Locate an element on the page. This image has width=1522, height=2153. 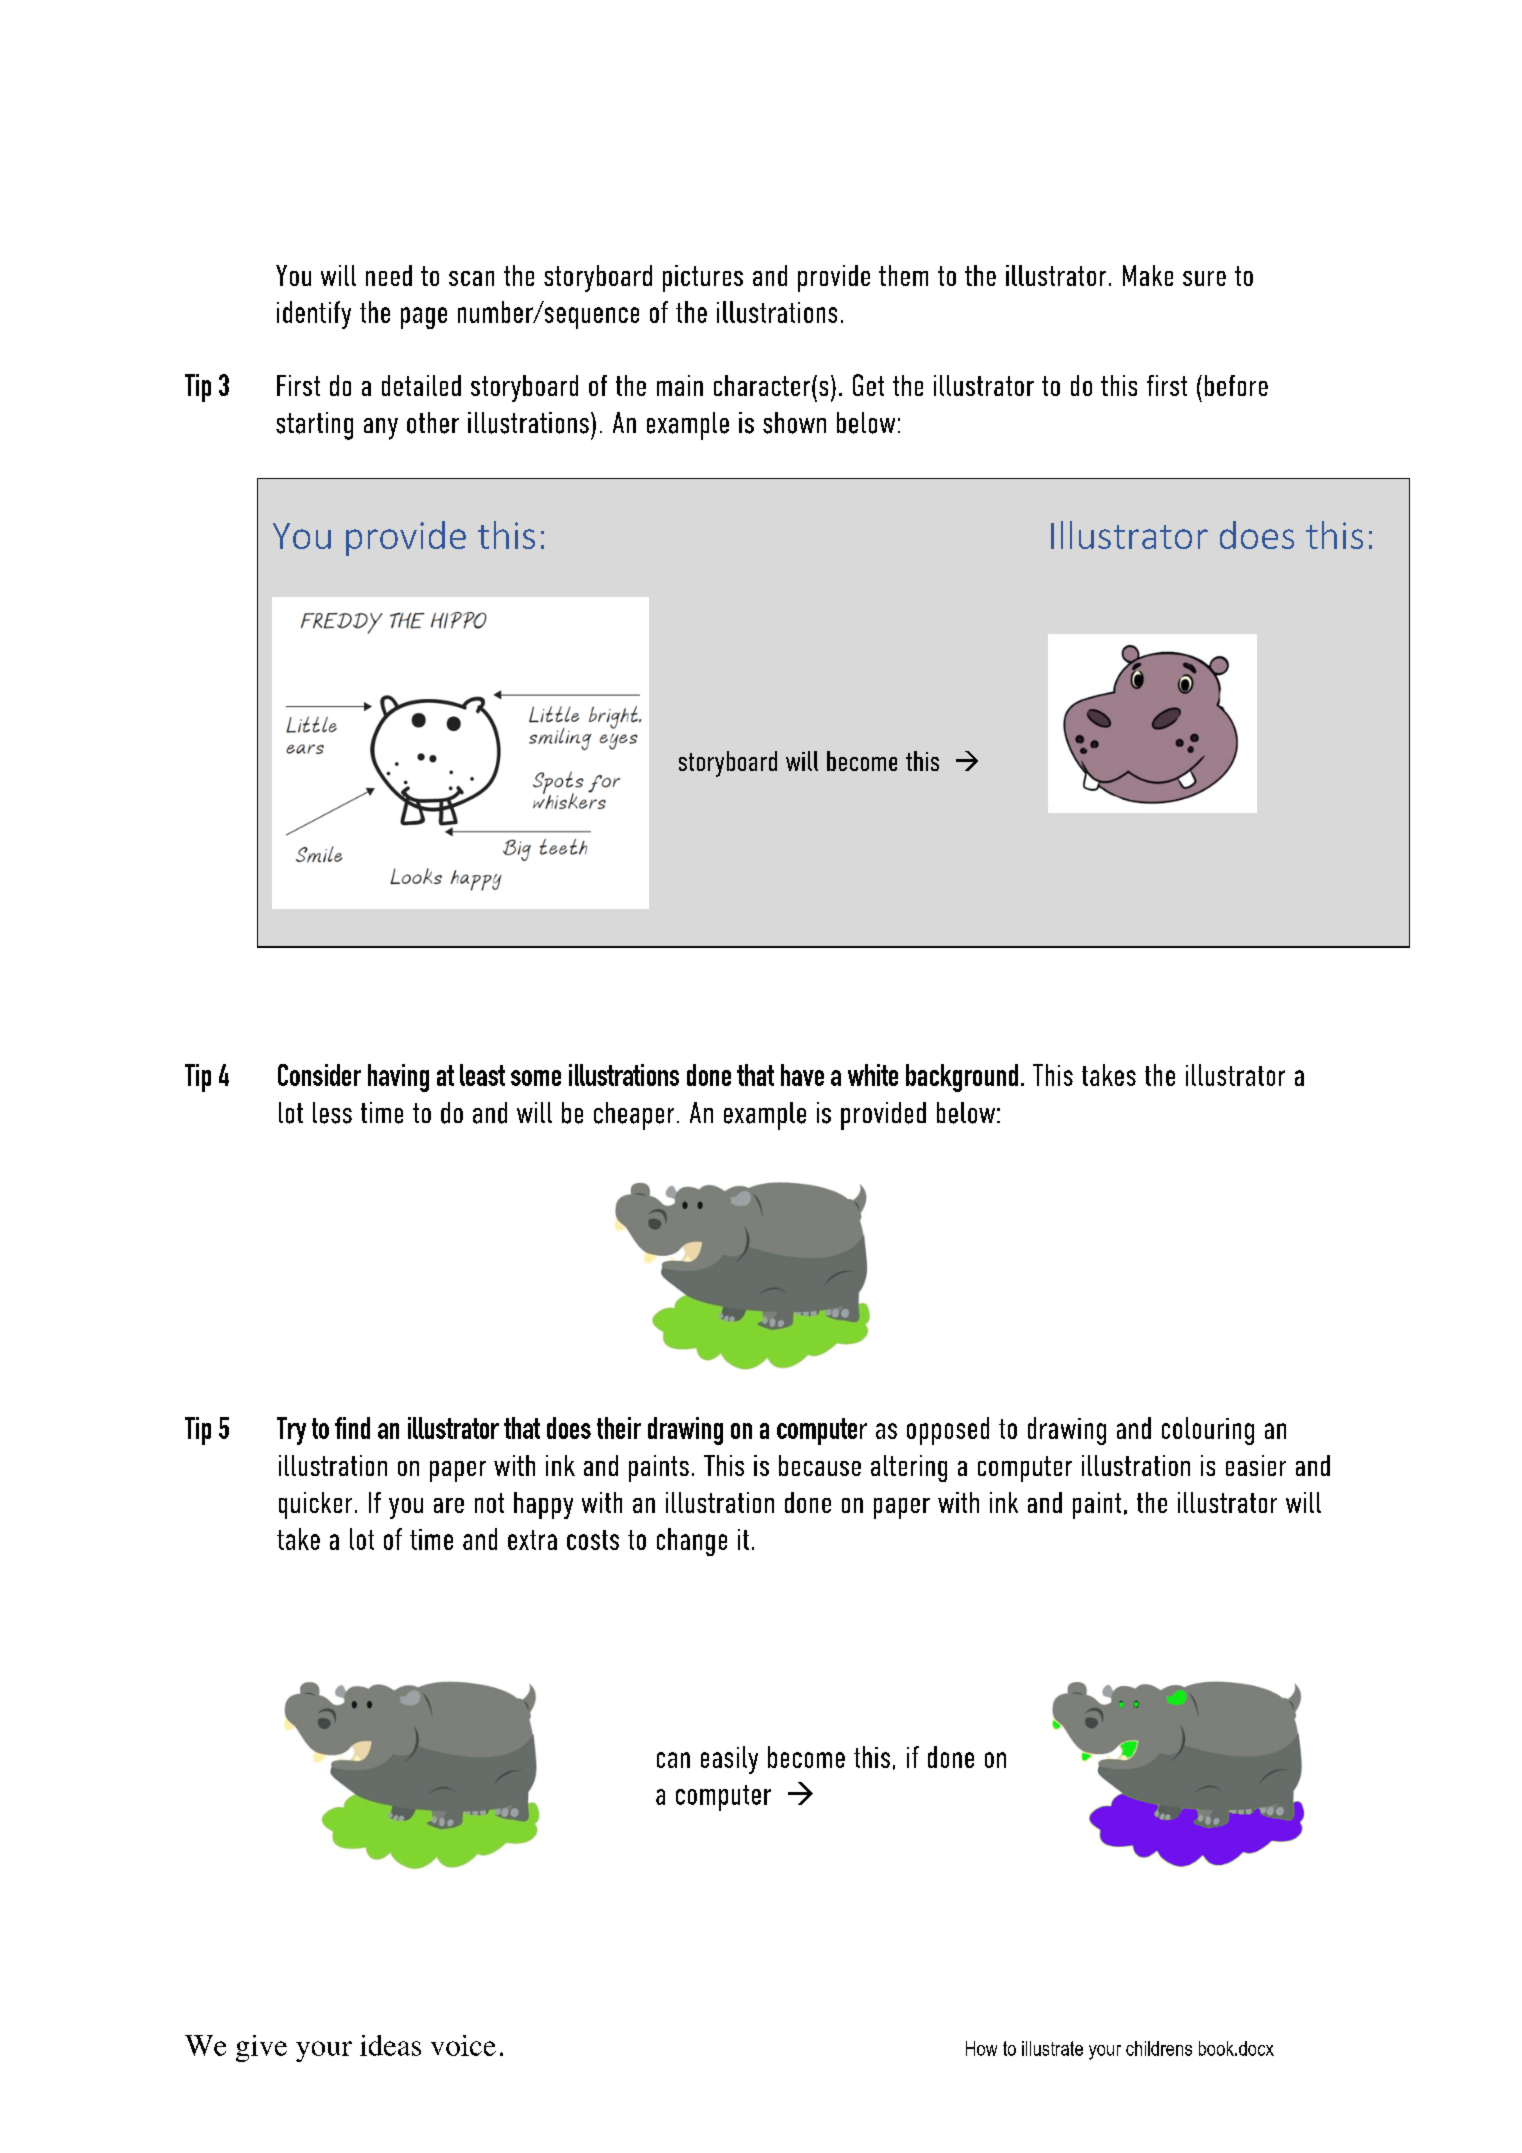
pictures is located at coordinates (703, 278).
